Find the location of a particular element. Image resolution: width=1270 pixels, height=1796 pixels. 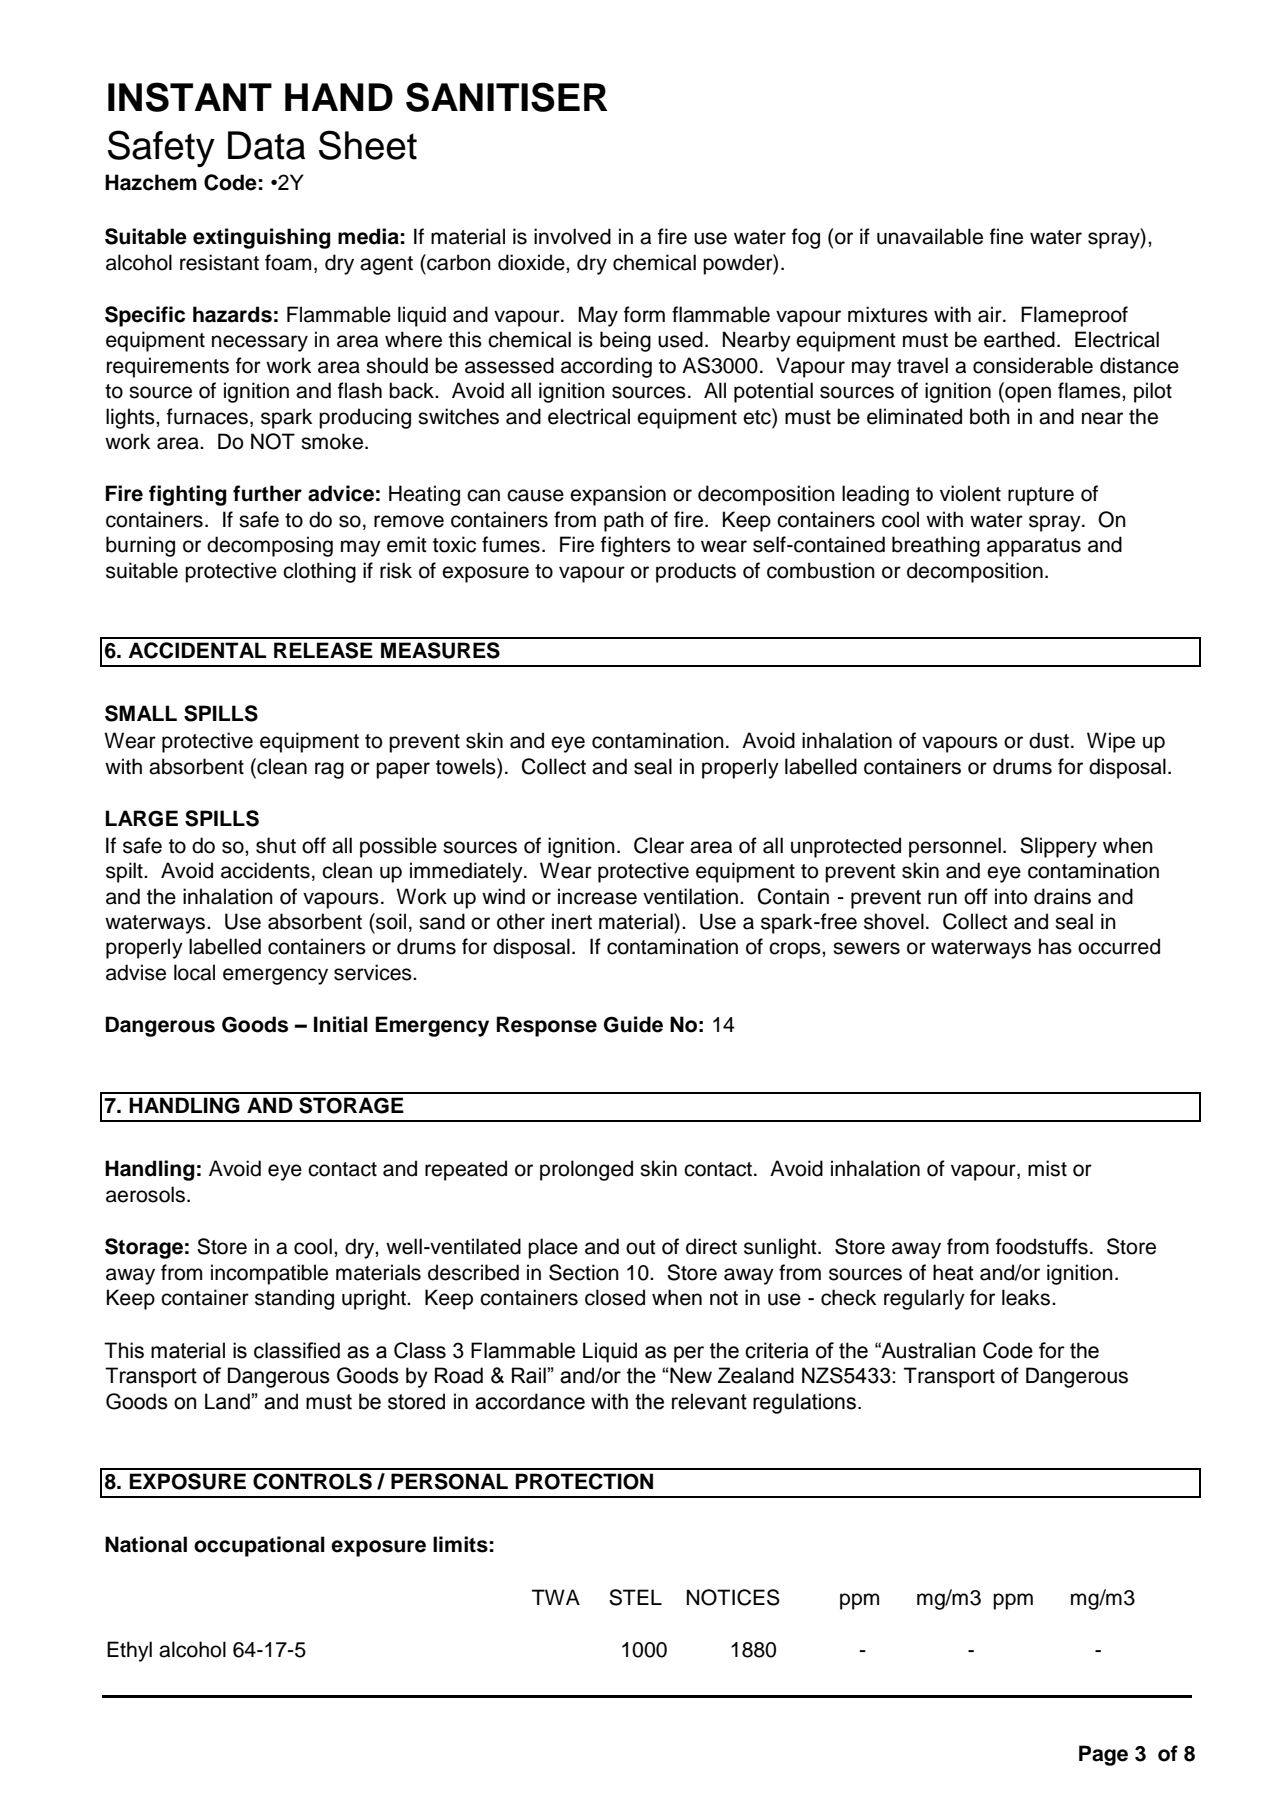

Ethyl is located at coordinates (129, 1651).
